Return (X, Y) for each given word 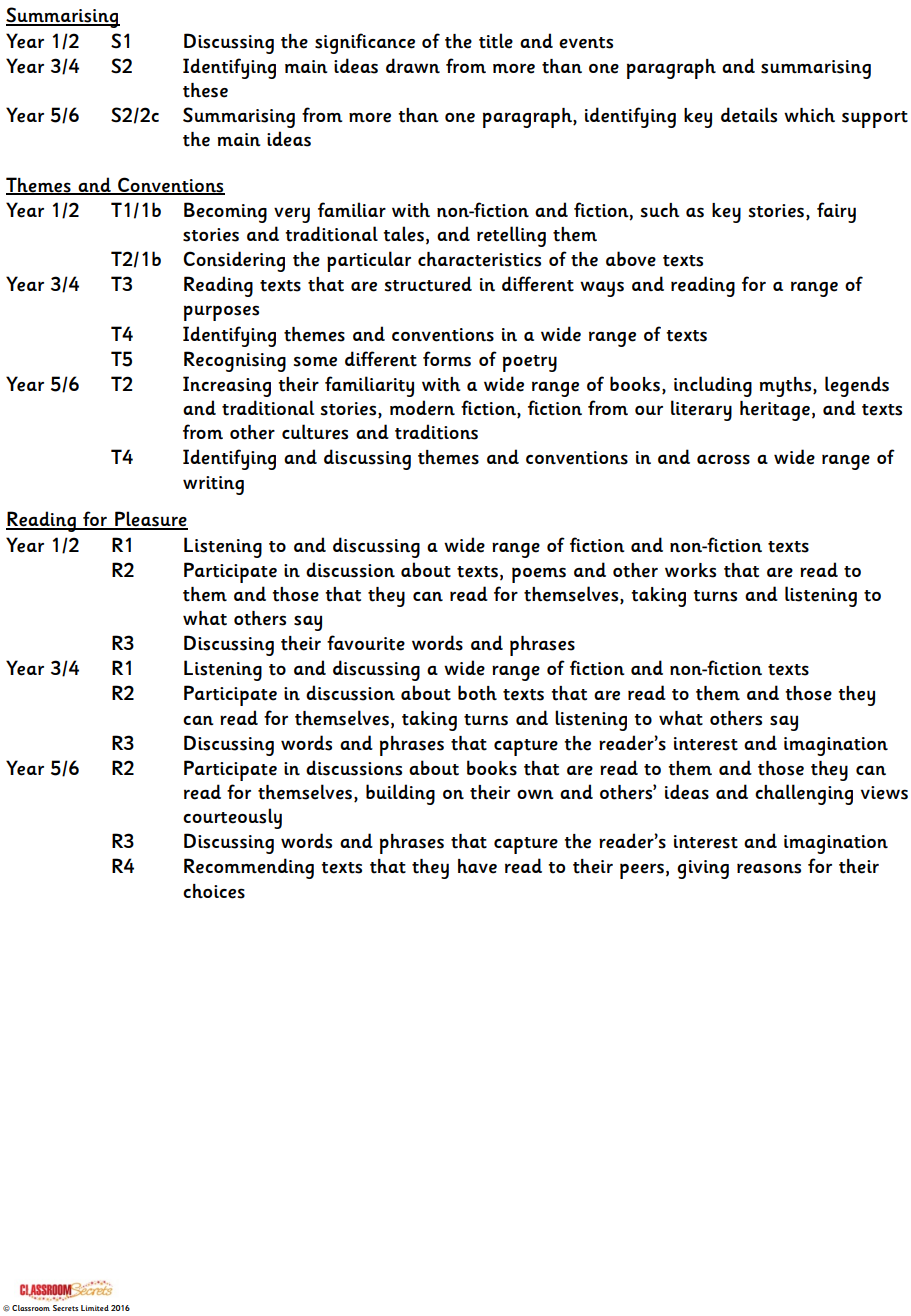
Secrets (65, 1308)
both (477, 693)
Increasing (227, 386)
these (205, 90)
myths (787, 387)
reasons (769, 868)
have (477, 866)
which (809, 115)
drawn (413, 66)
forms (447, 359)
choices (214, 891)
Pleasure (150, 520)
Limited (95, 1308)
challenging (804, 794)
